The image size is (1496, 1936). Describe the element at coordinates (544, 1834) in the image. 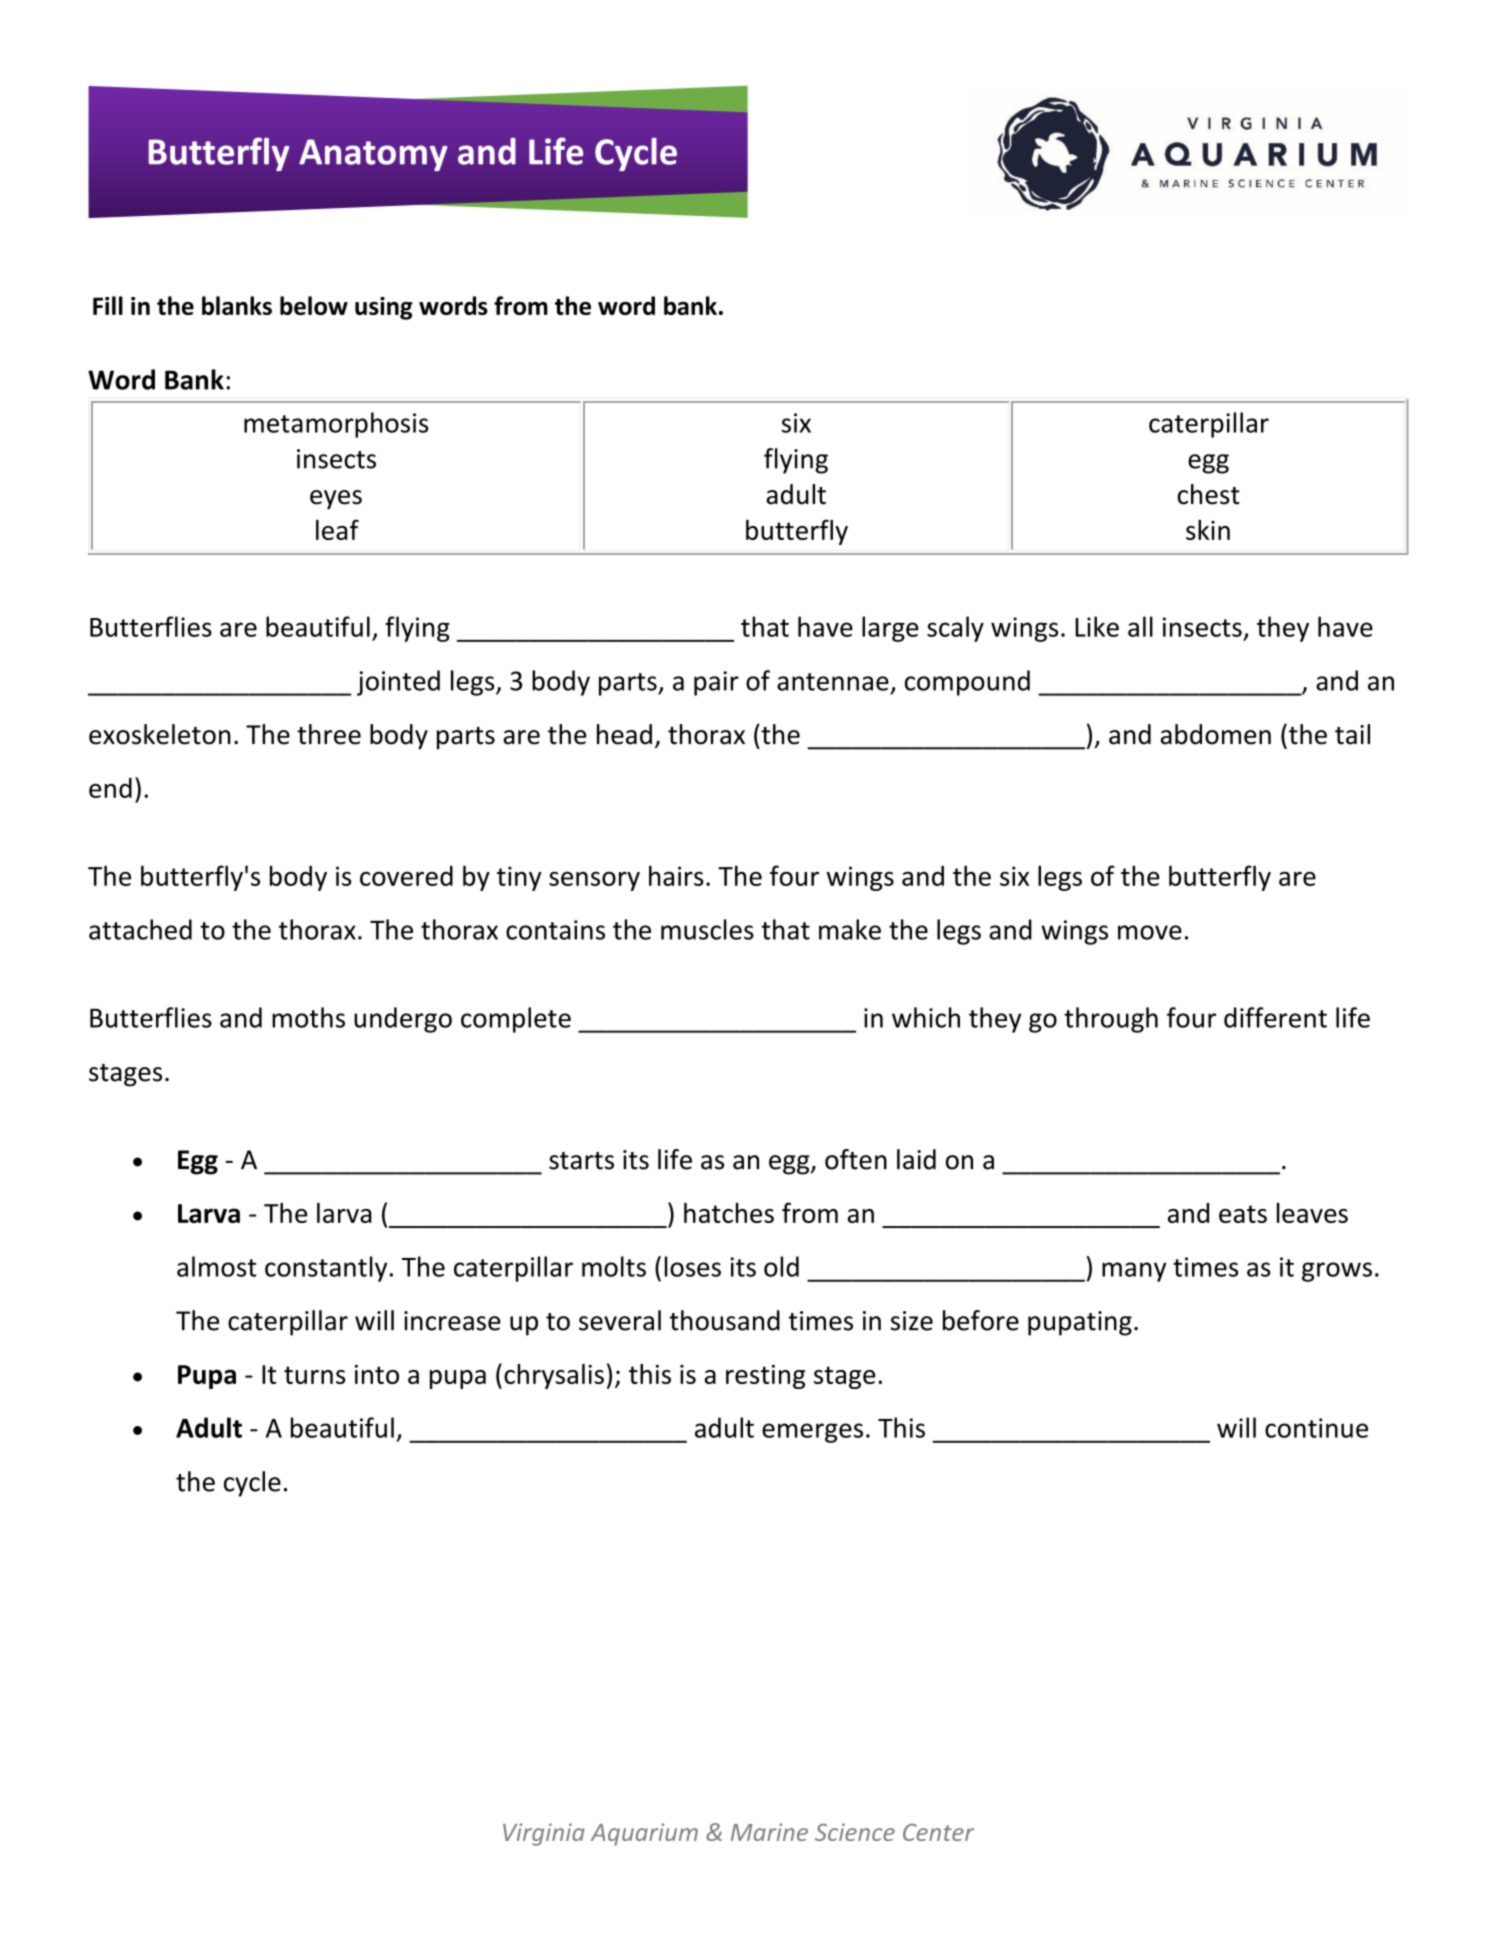

I see `Virginia` at that location.
